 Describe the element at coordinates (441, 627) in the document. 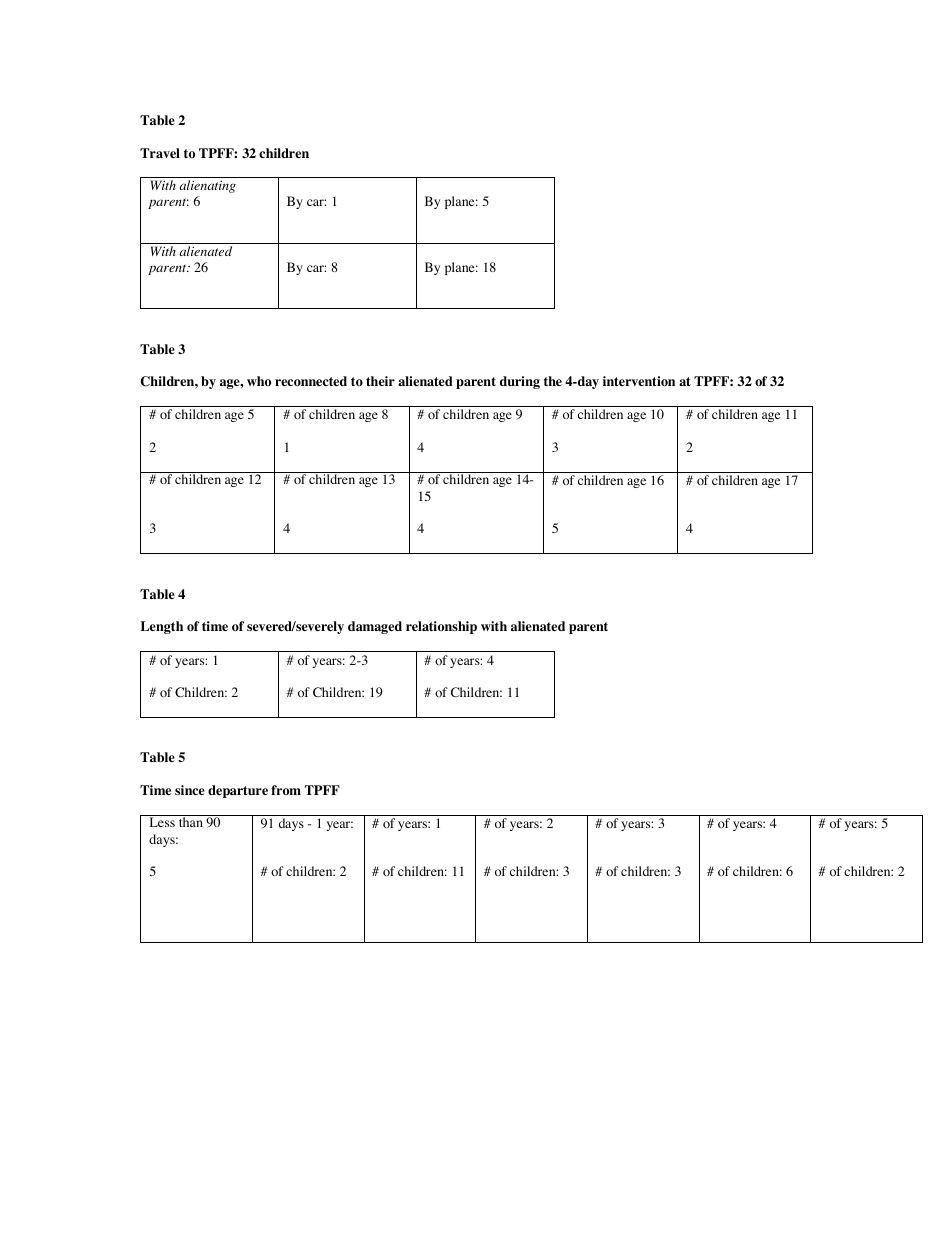

I see `relationship` at that location.
